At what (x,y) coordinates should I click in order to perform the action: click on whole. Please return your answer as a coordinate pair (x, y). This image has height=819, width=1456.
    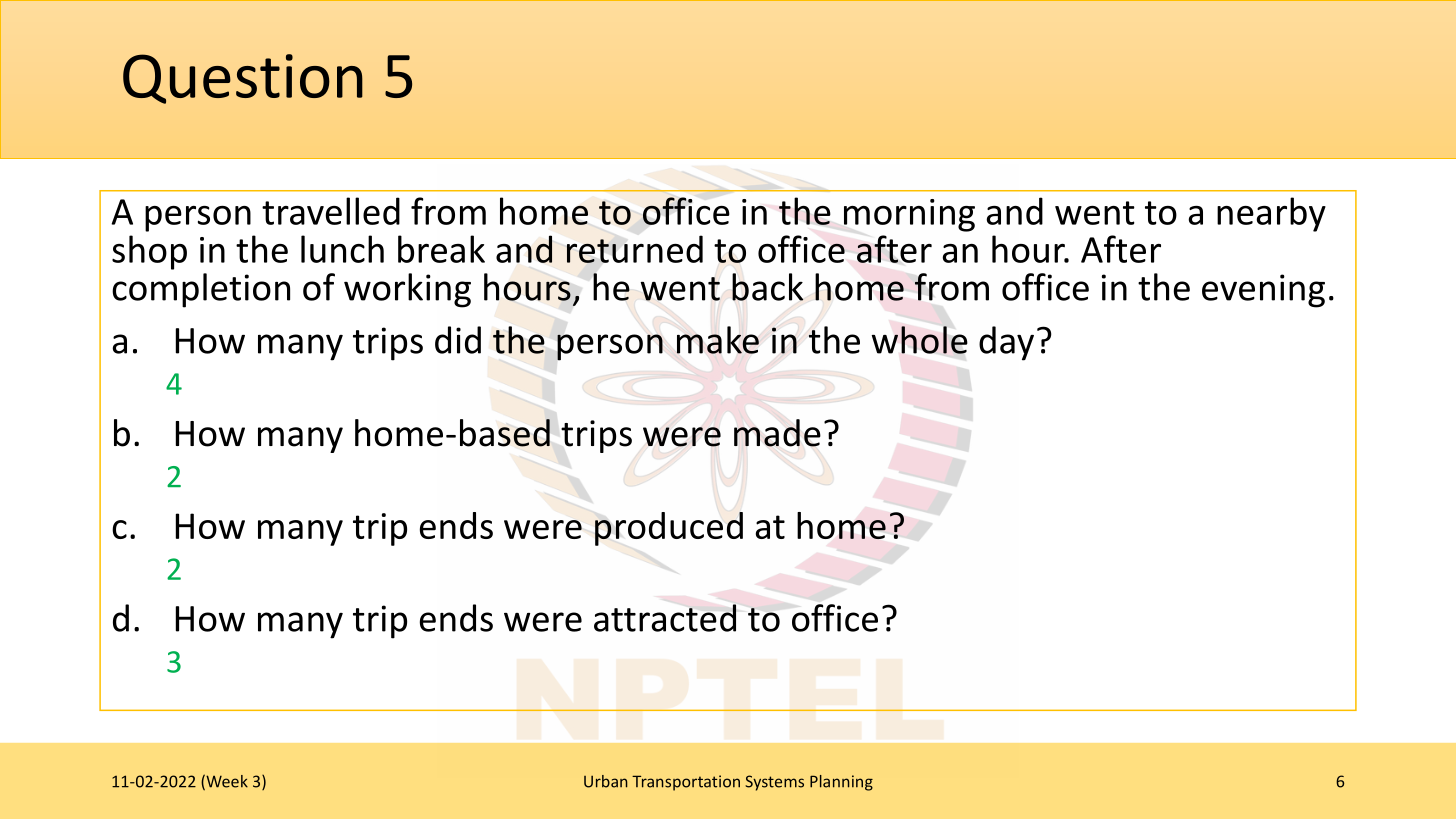
    Looking at the image, I should click on (920, 340).
